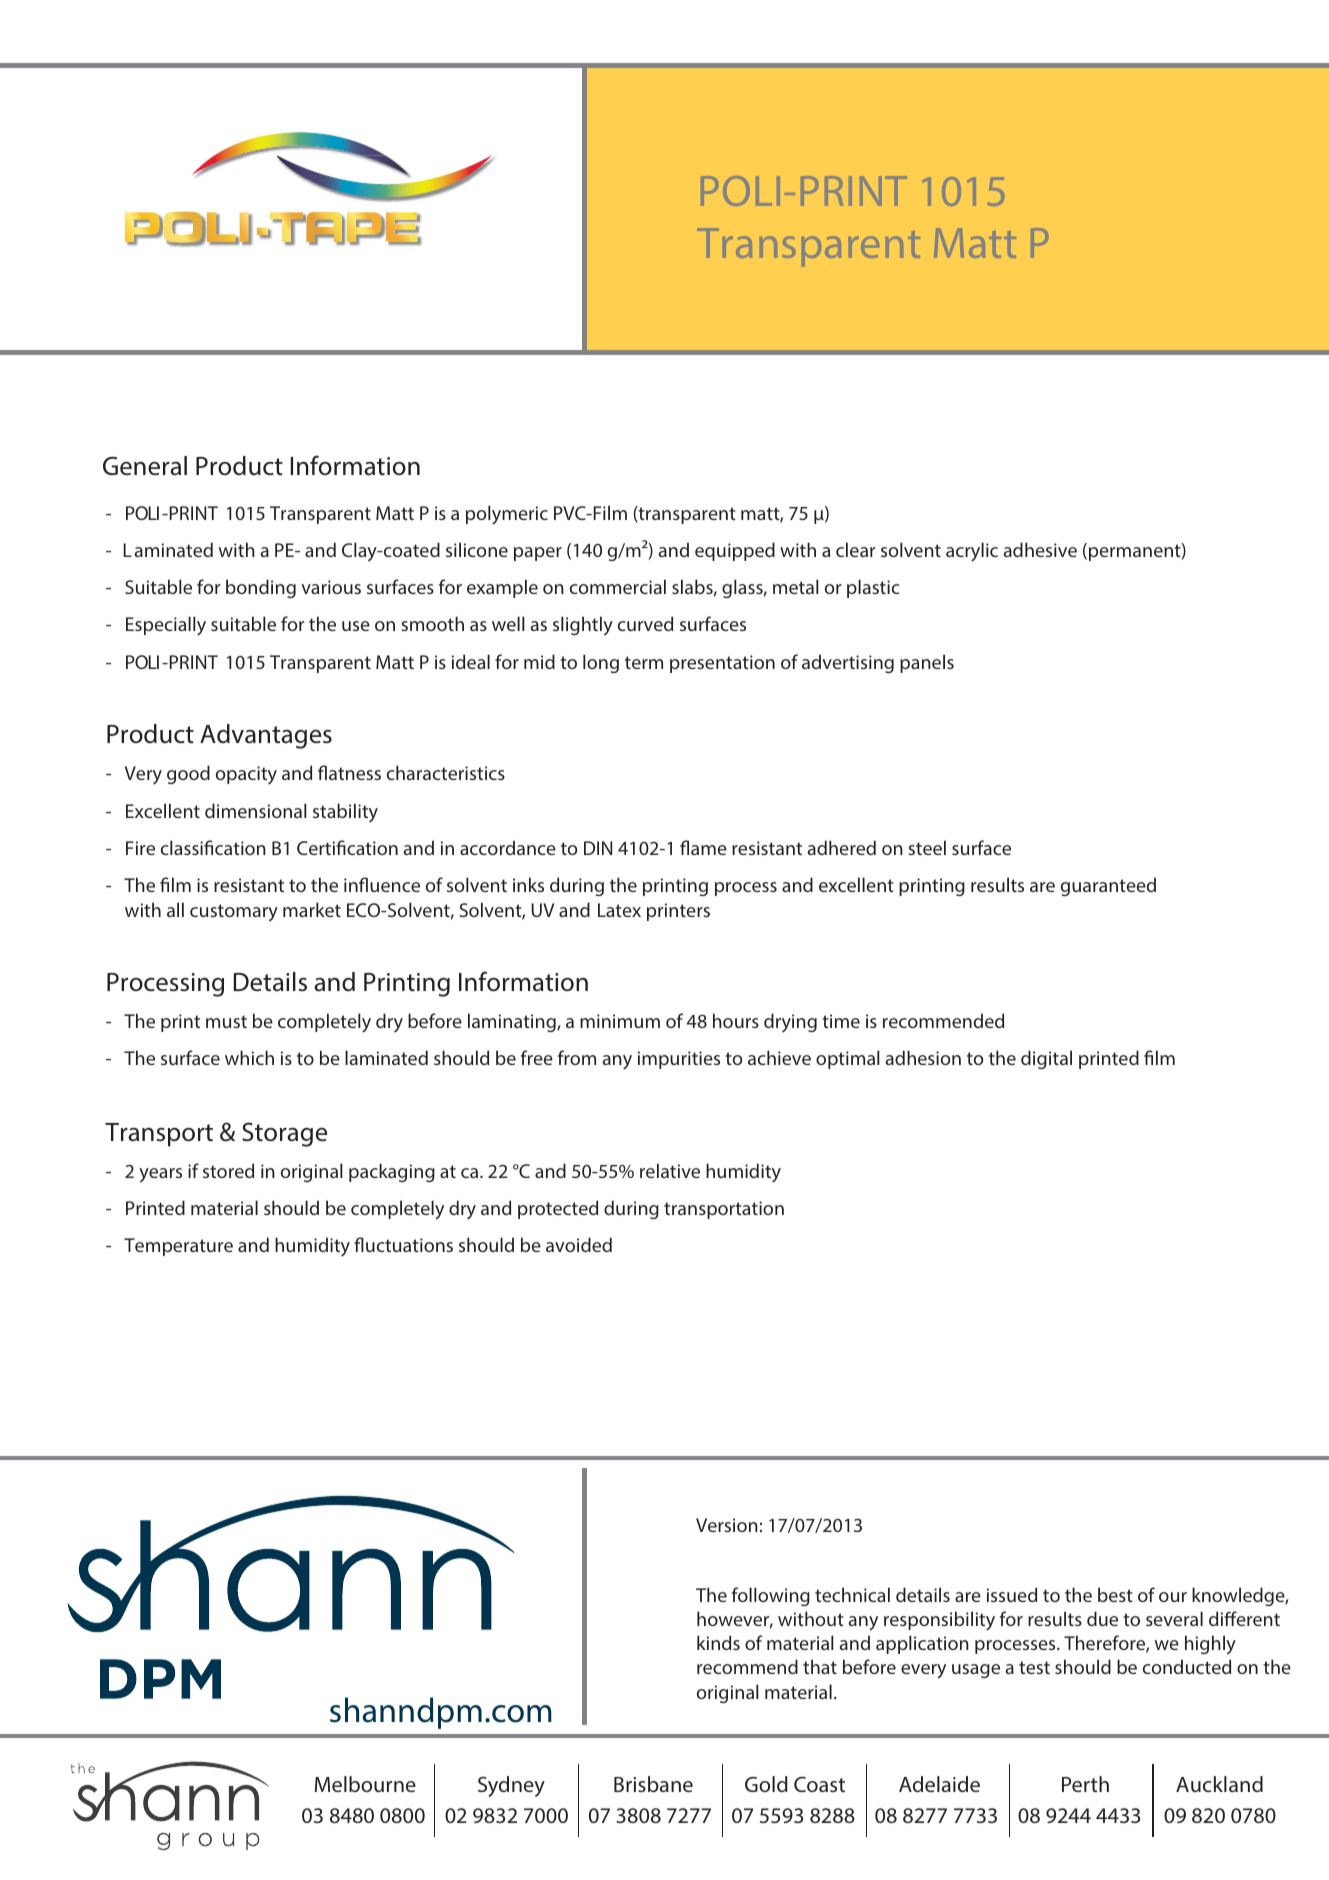  I want to click on equipped, so click(735, 551).
